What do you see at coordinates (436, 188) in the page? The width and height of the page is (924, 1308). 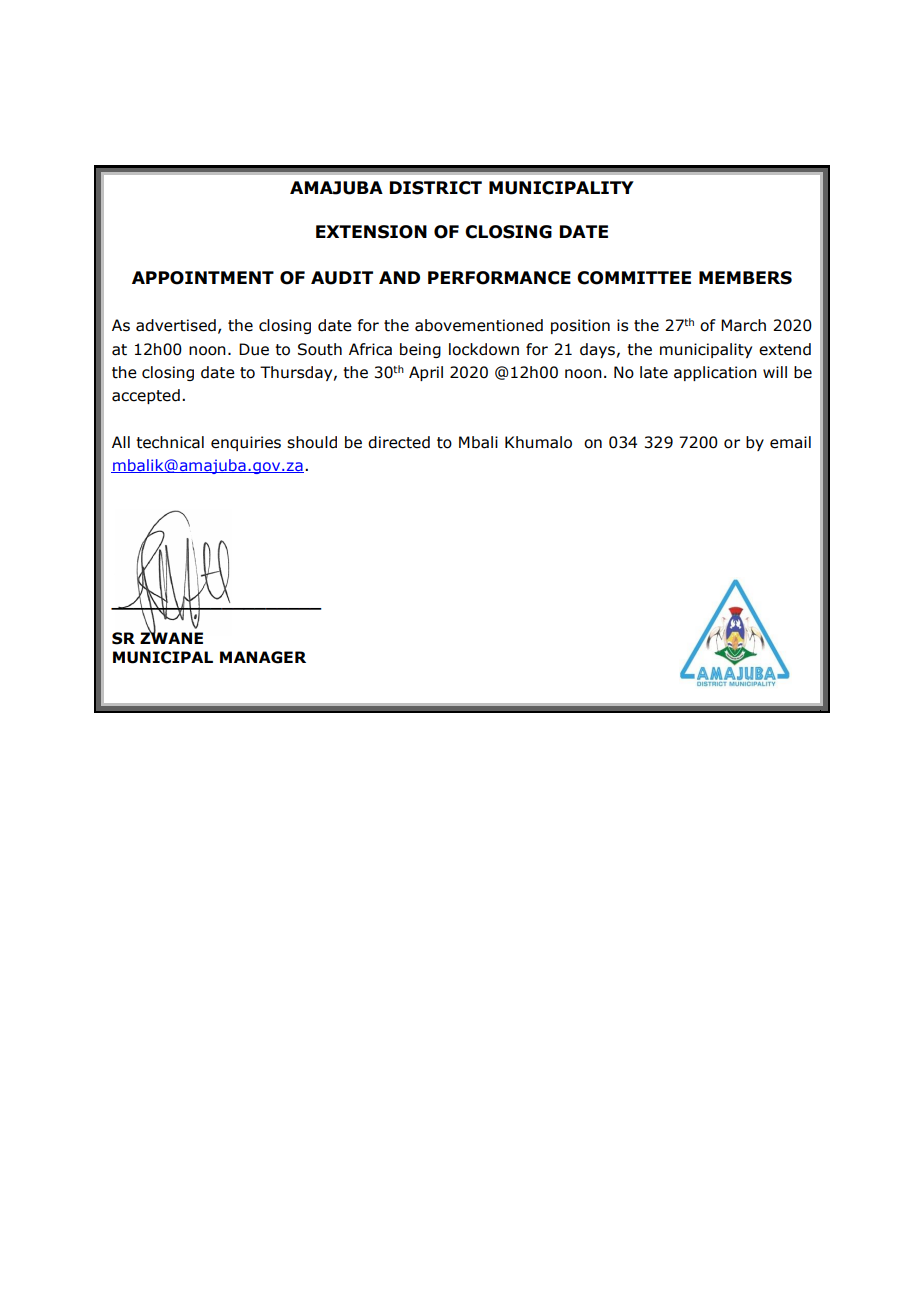 I see `DISTRICT` at bounding box center [436, 188].
